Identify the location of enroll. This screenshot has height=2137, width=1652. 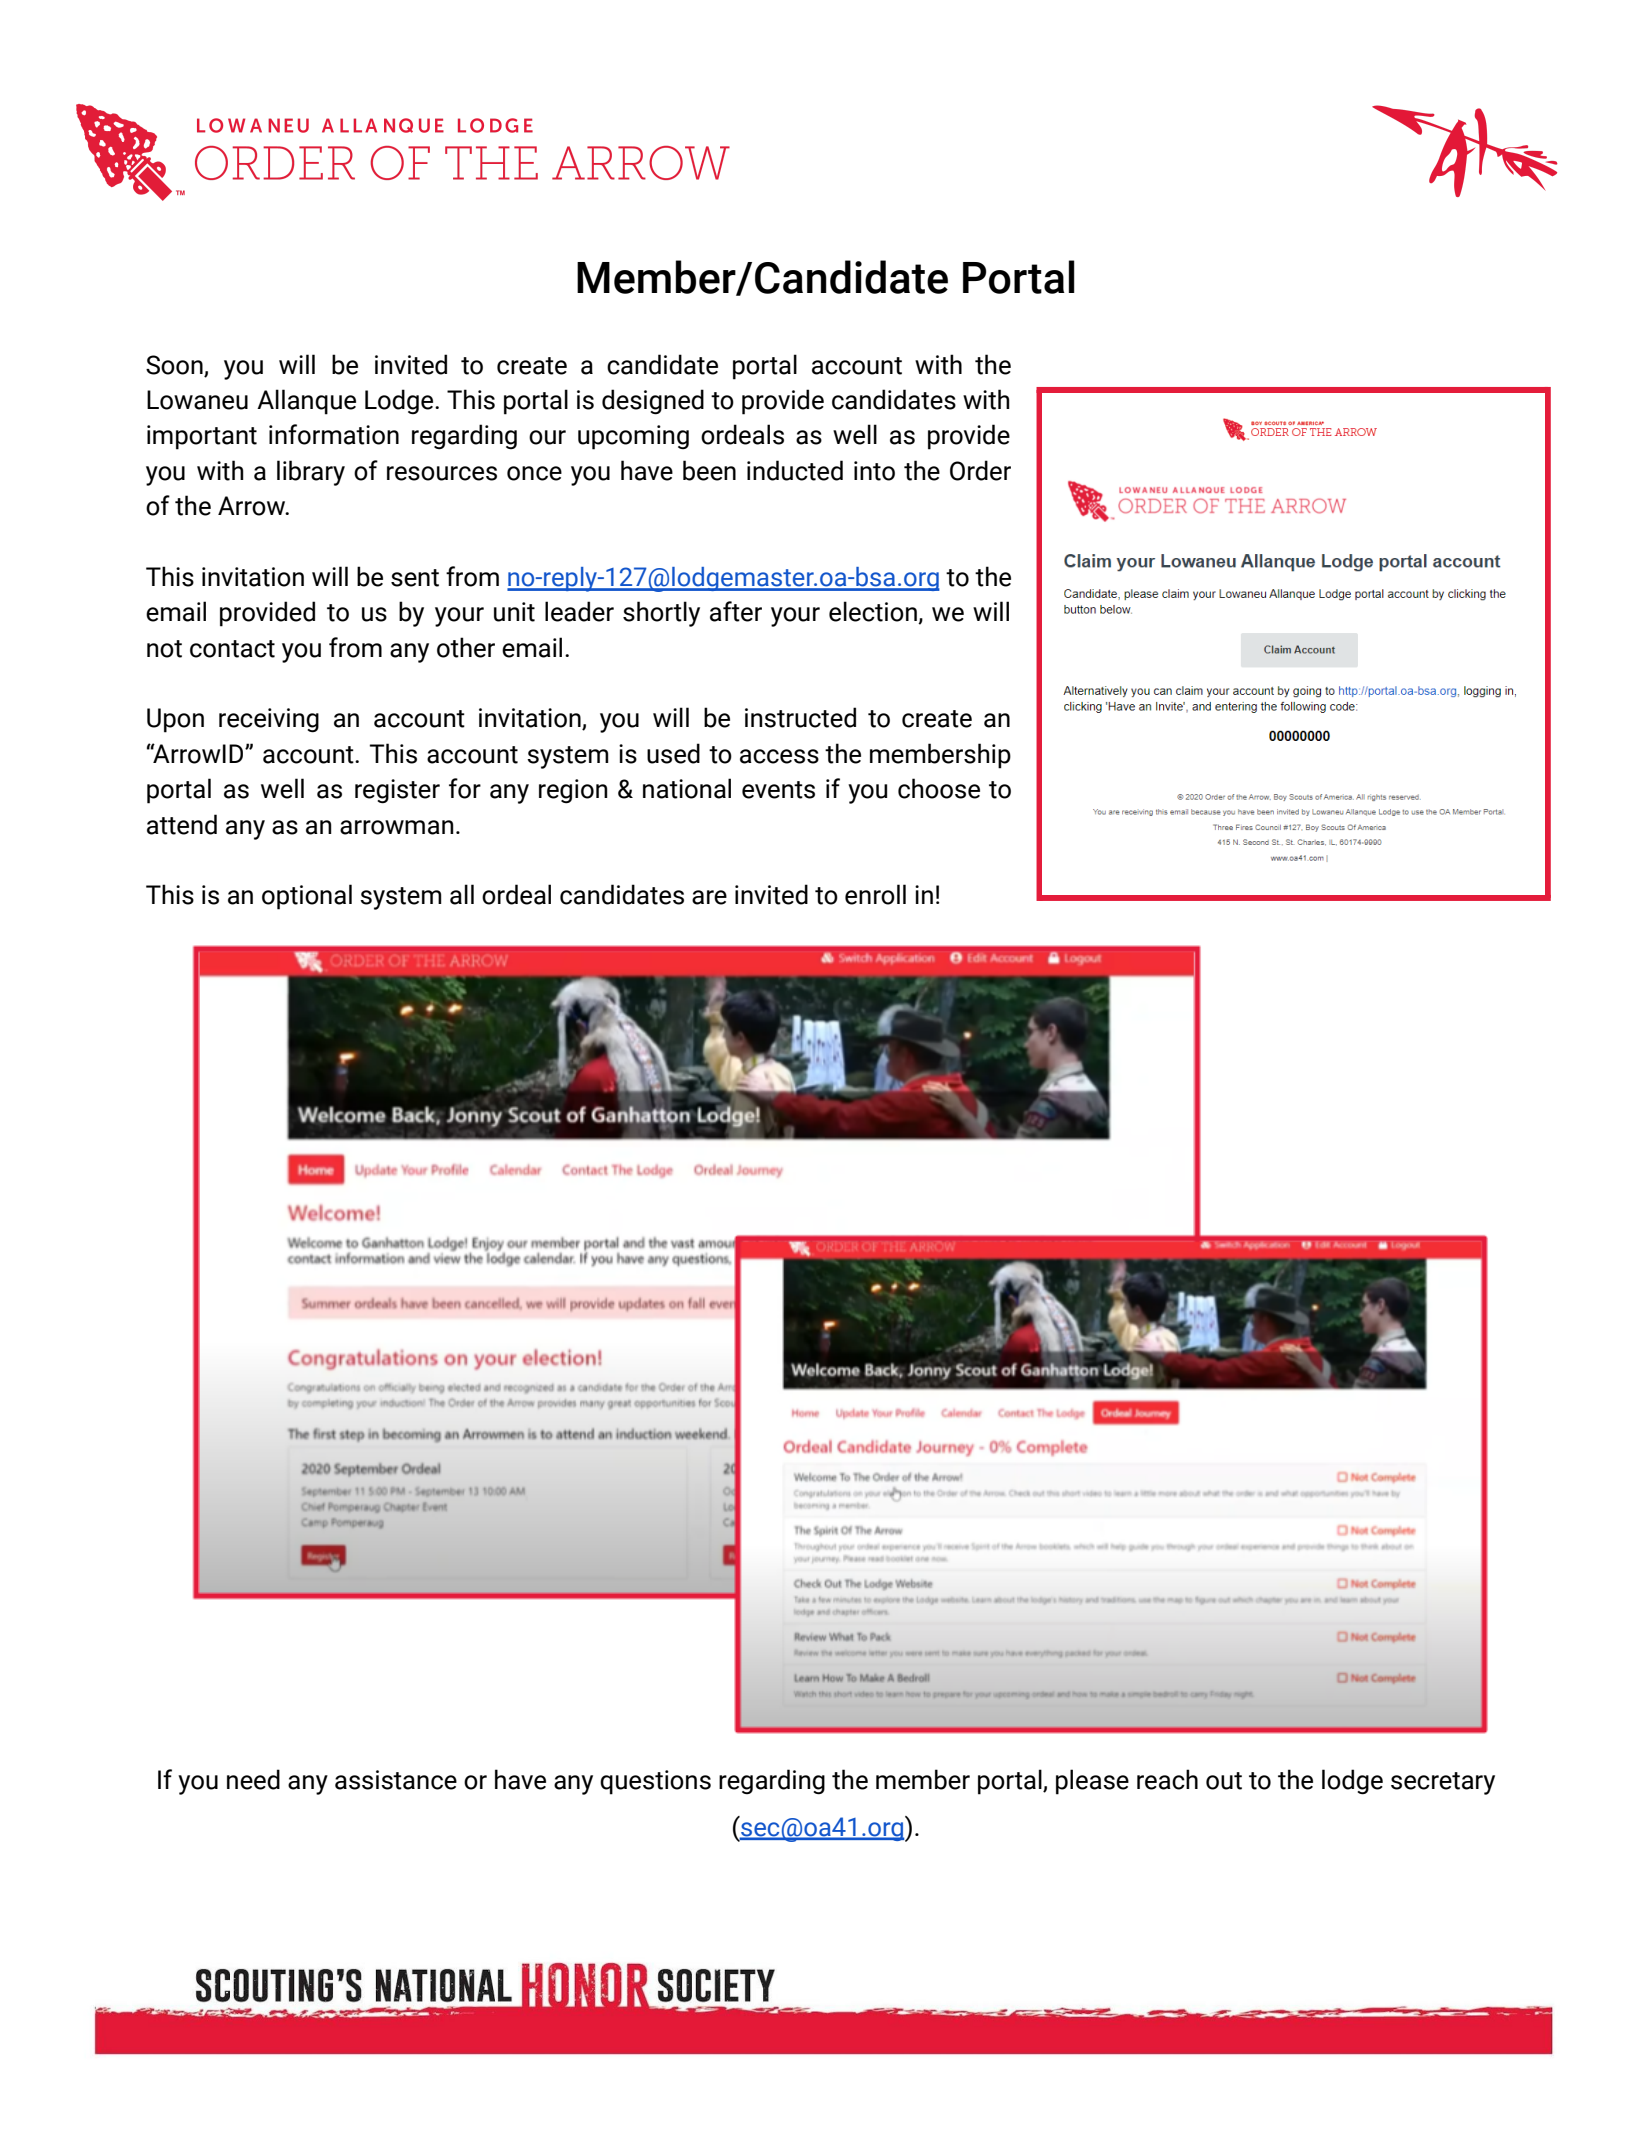
(875, 894).
